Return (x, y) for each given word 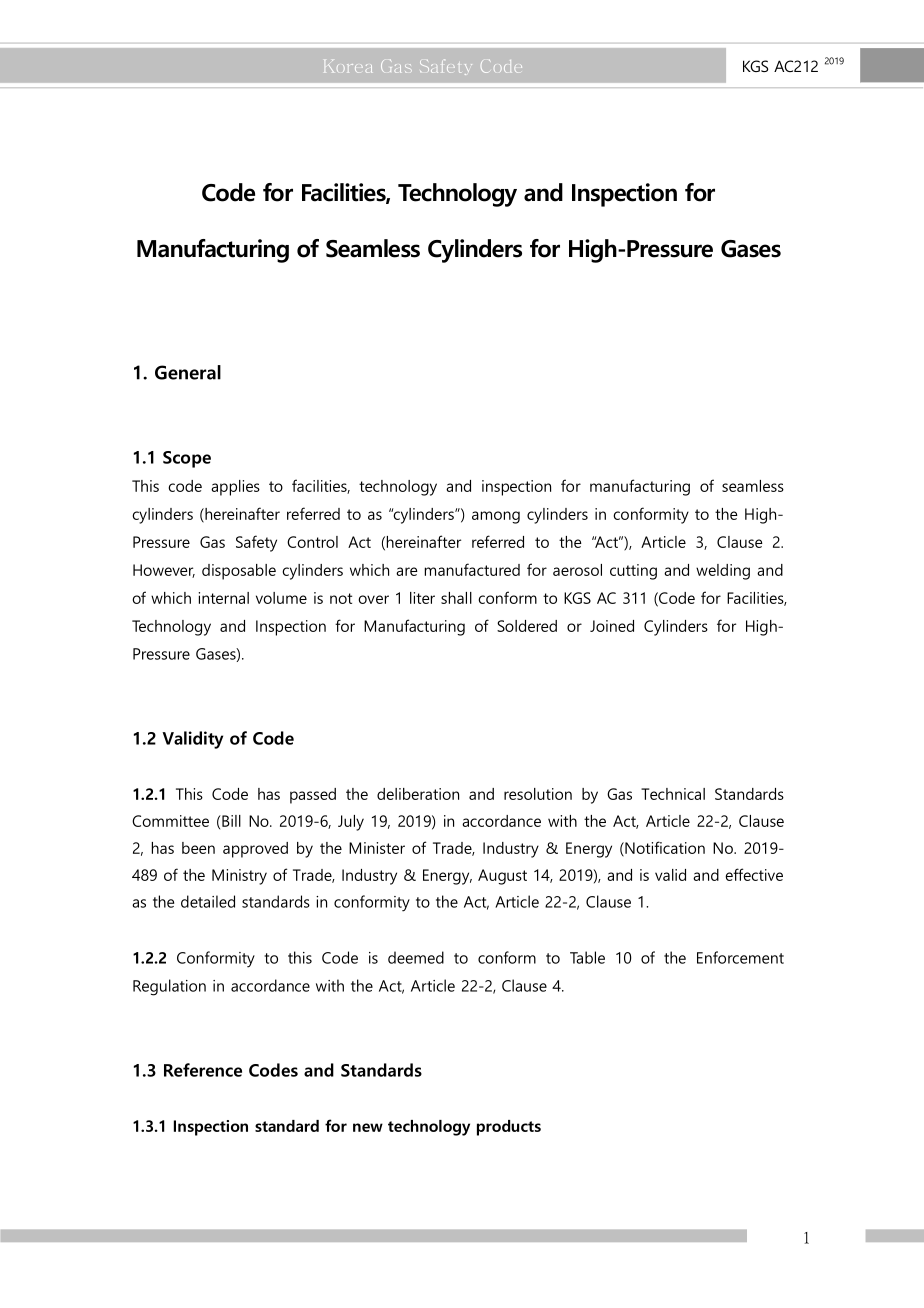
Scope (187, 459)
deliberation (418, 794)
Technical (673, 794)
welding (723, 572)
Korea (348, 66)
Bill (230, 821)
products (509, 1128)
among (496, 517)
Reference (203, 1070)
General (188, 372)
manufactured (472, 569)
